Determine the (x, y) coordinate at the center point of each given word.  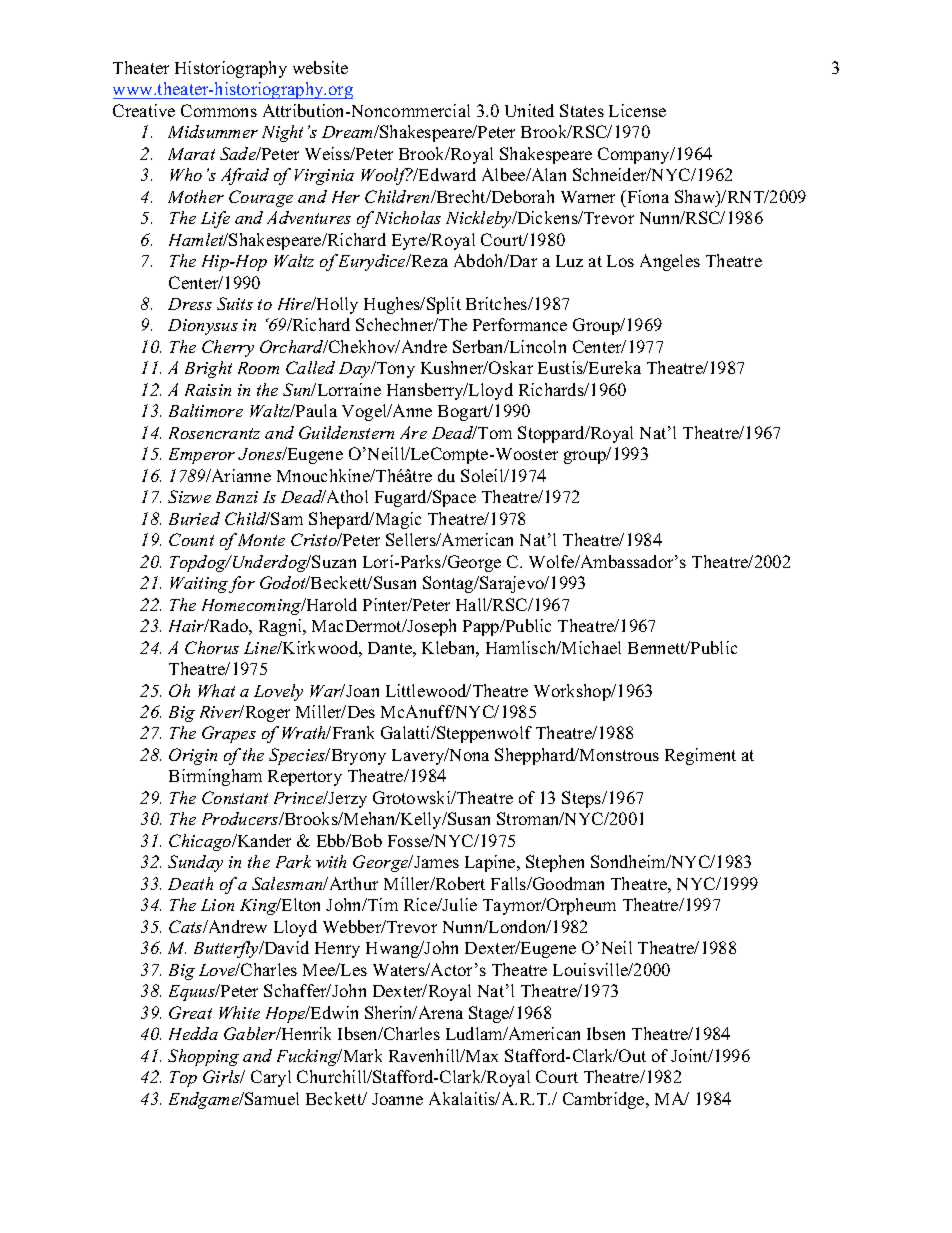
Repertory (305, 778)
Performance (520, 324)
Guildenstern (346, 432)
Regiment (700, 756)
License (637, 110)
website (320, 67)
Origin (193, 756)
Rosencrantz (214, 433)
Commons (219, 110)
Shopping (203, 1057)
